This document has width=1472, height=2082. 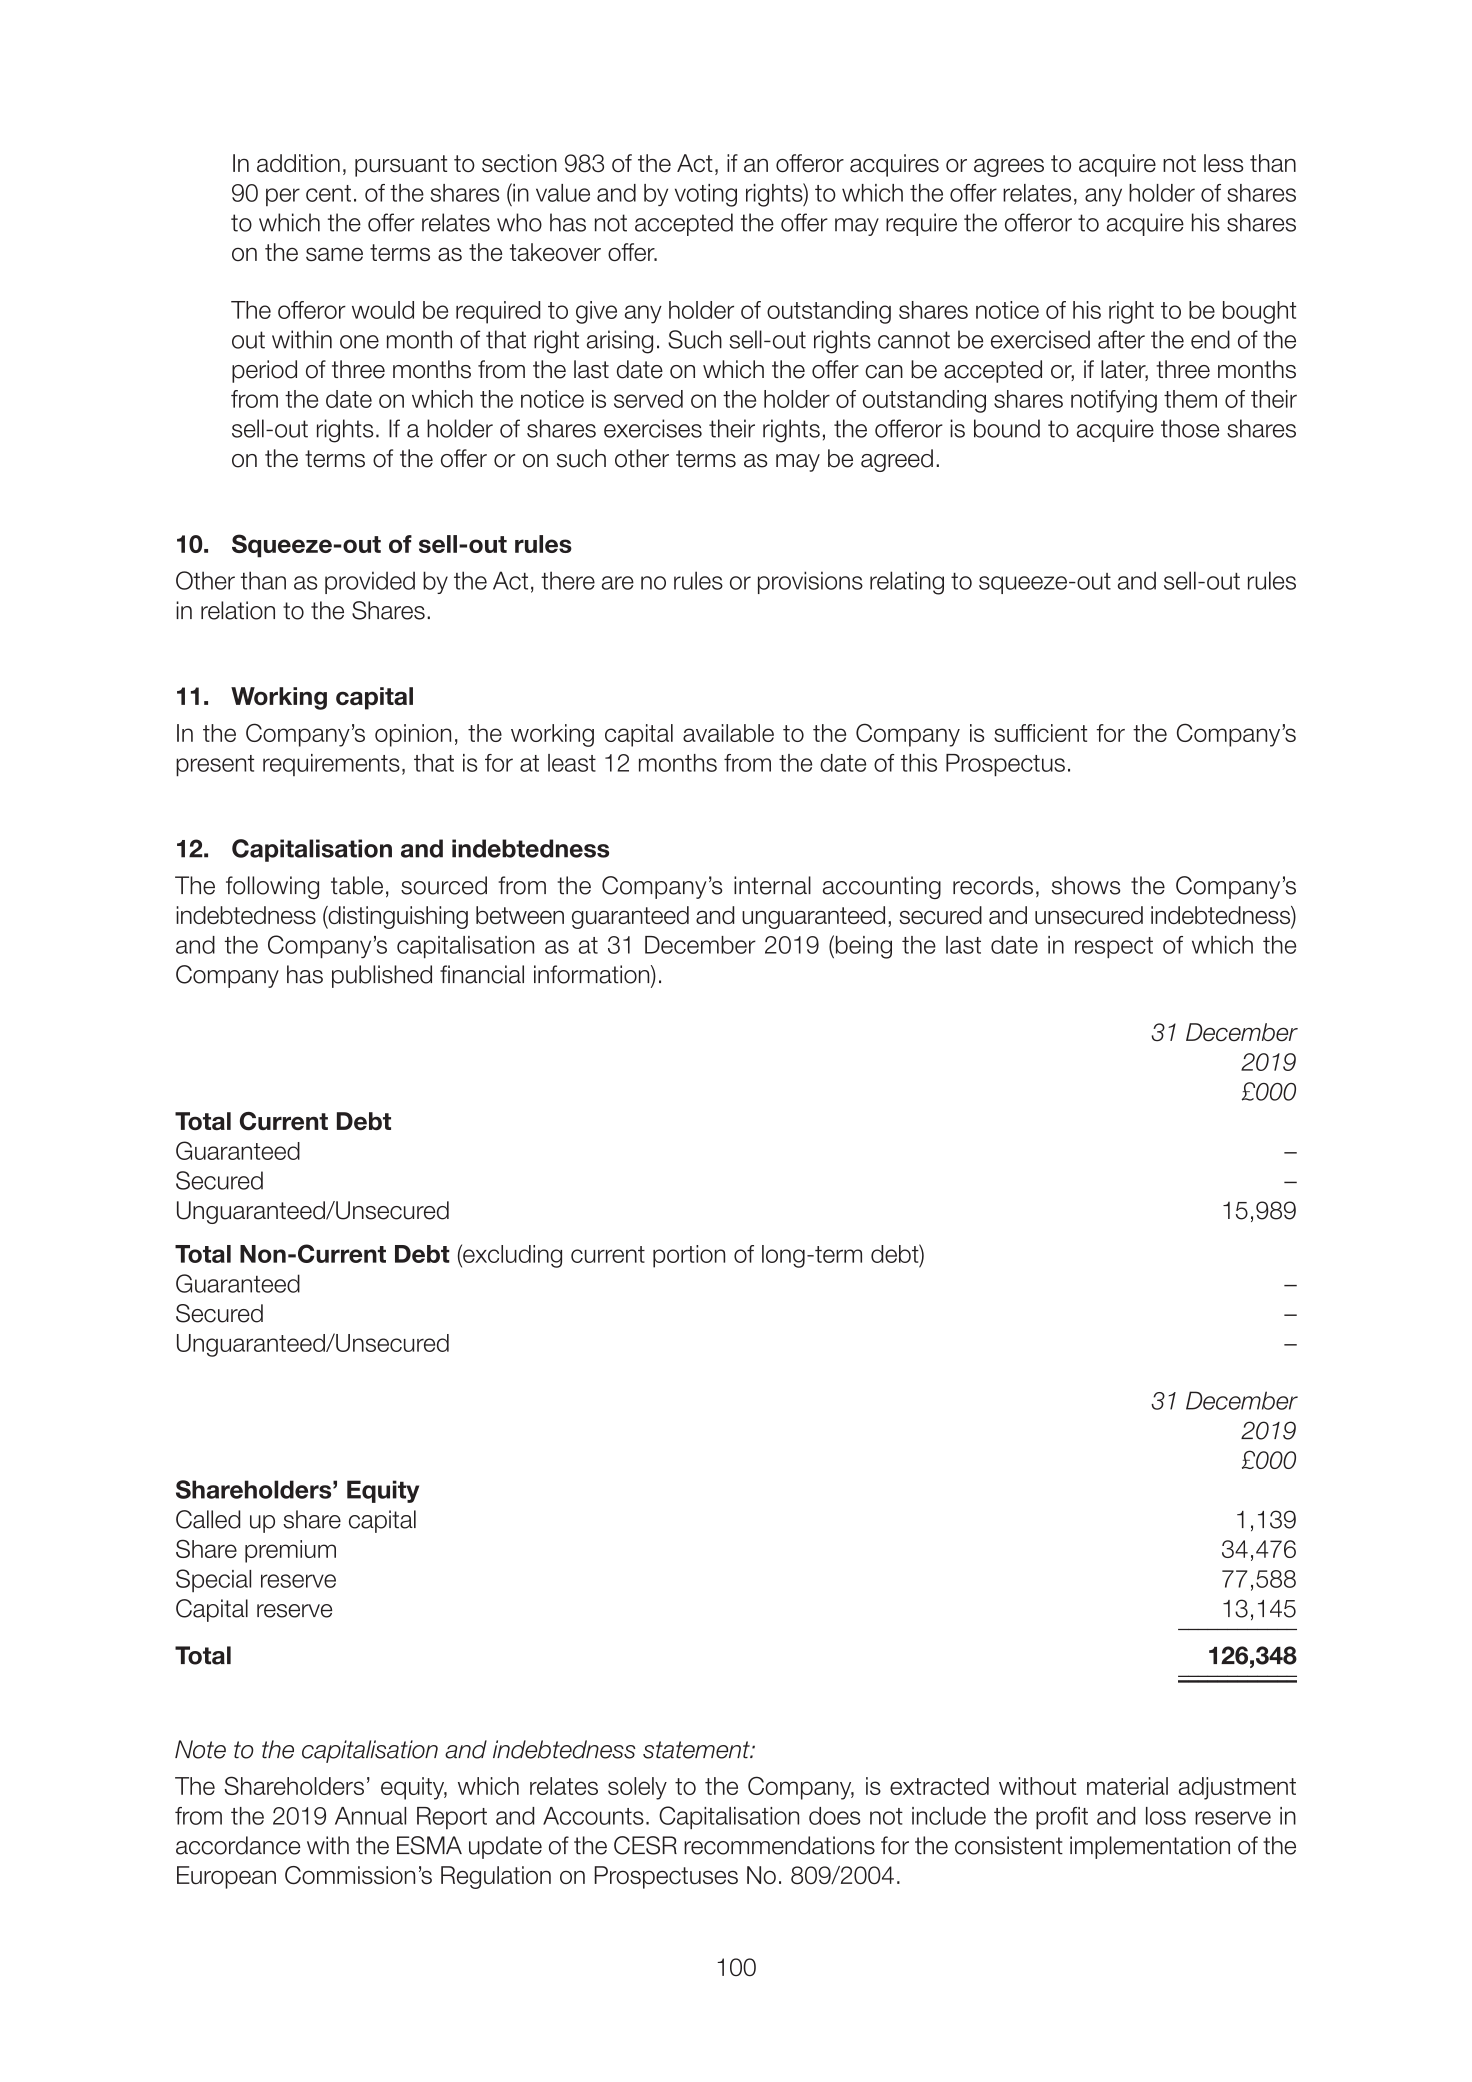 I want to click on published, so click(x=382, y=976).
